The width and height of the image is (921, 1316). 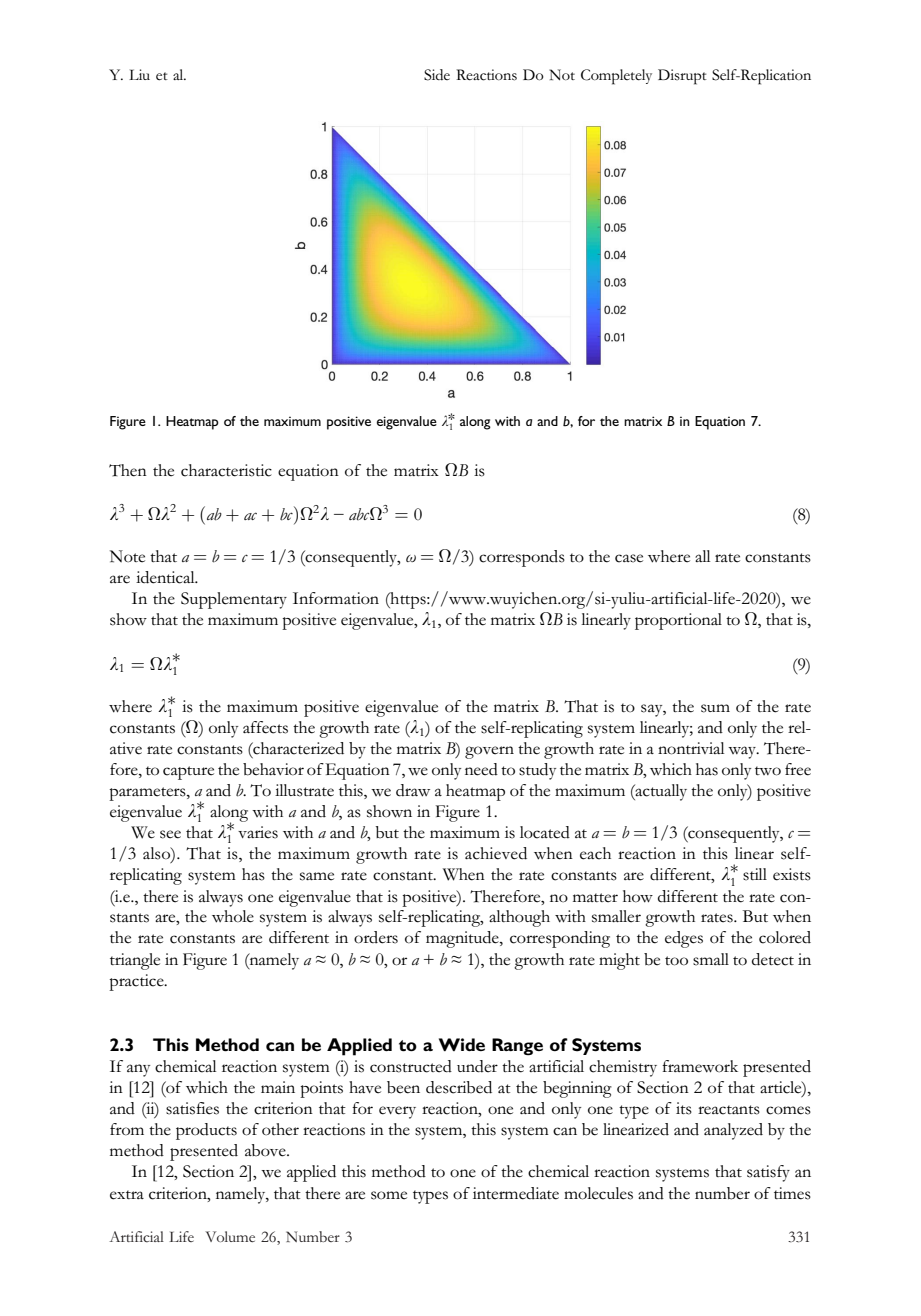 I want to click on Volume, so click(x=230, y=1236).
